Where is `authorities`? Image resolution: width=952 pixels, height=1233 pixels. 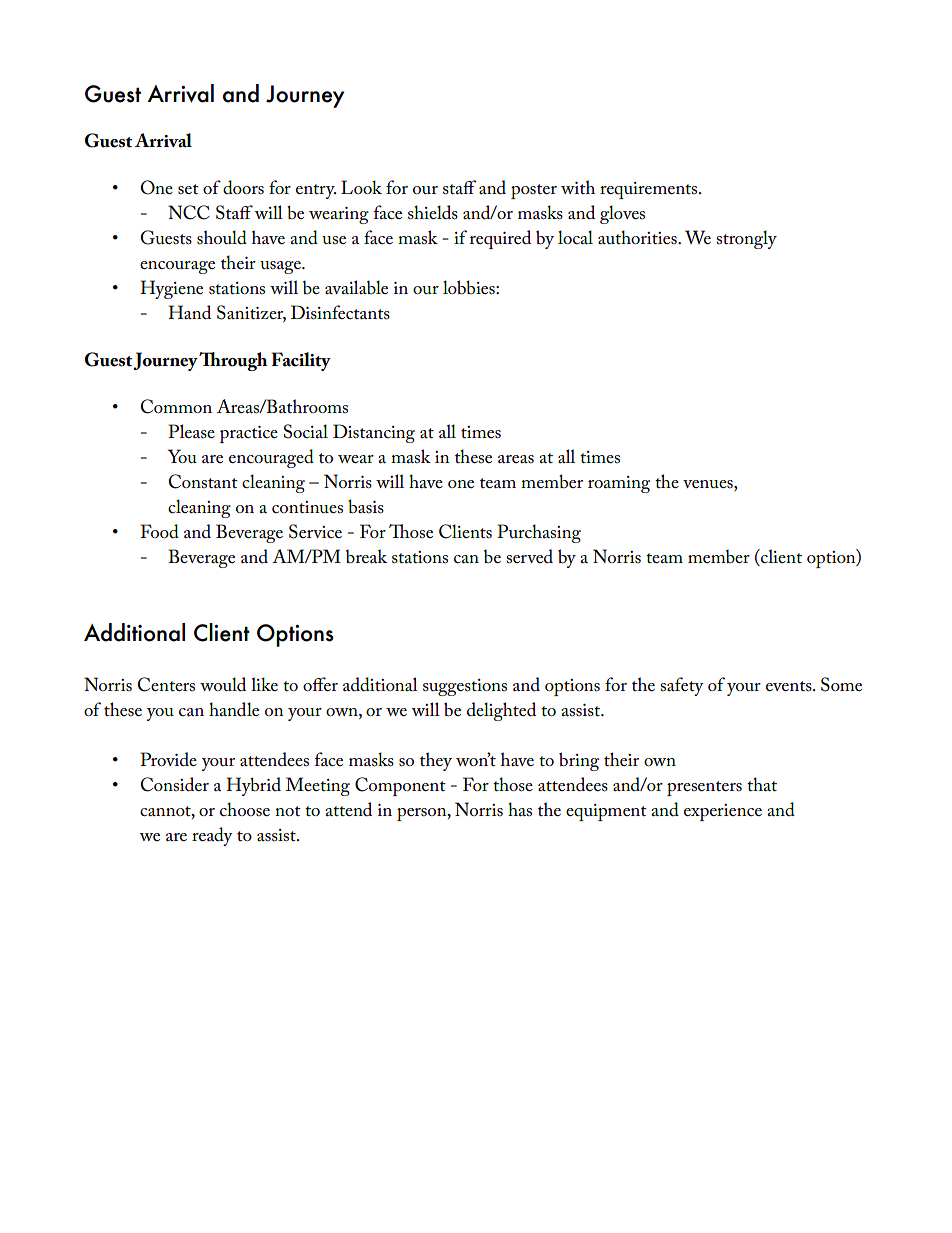 authorities is located at coordinates (638, 237).
